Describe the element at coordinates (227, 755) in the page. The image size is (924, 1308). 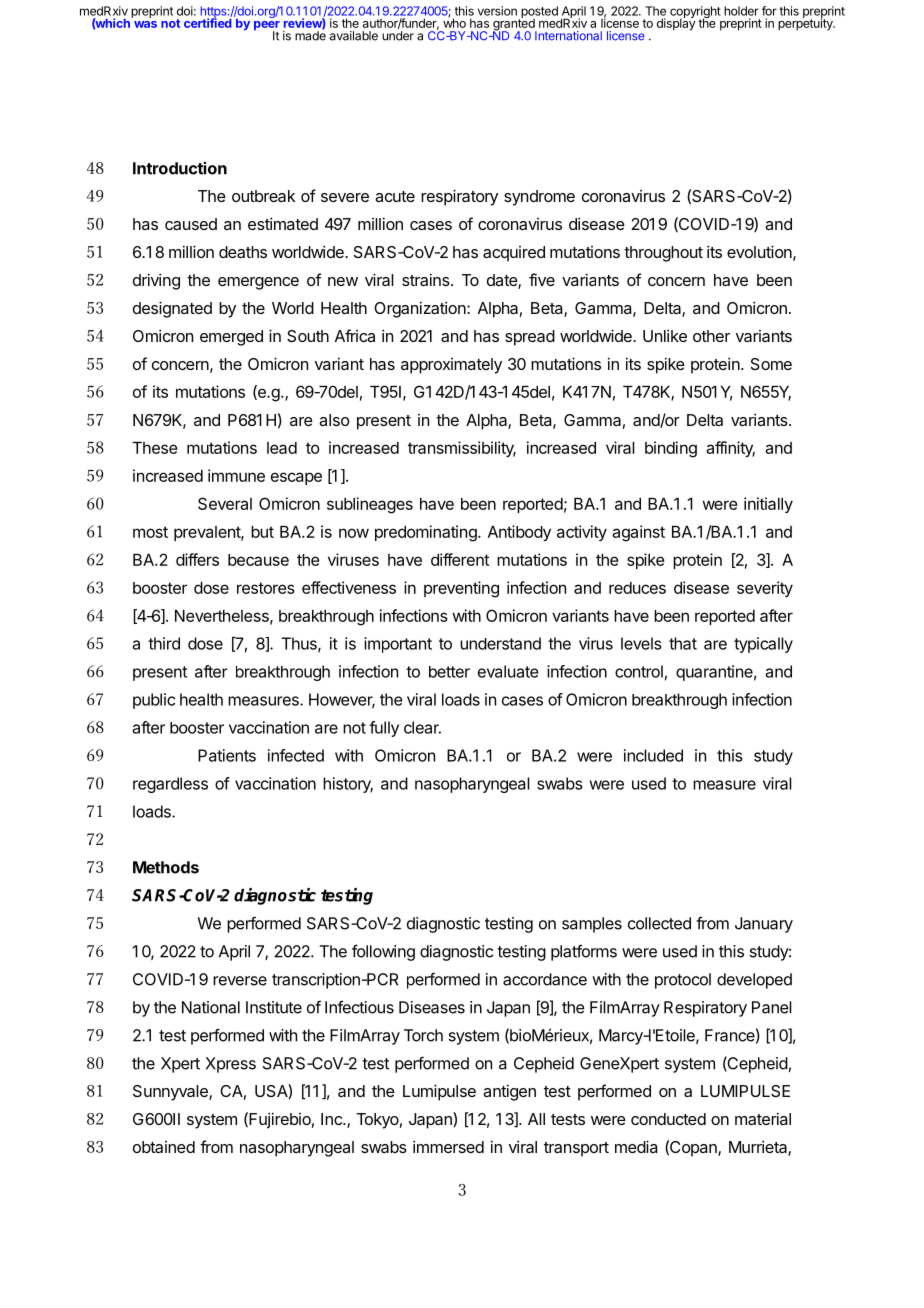
I see `Patients` at that location.
